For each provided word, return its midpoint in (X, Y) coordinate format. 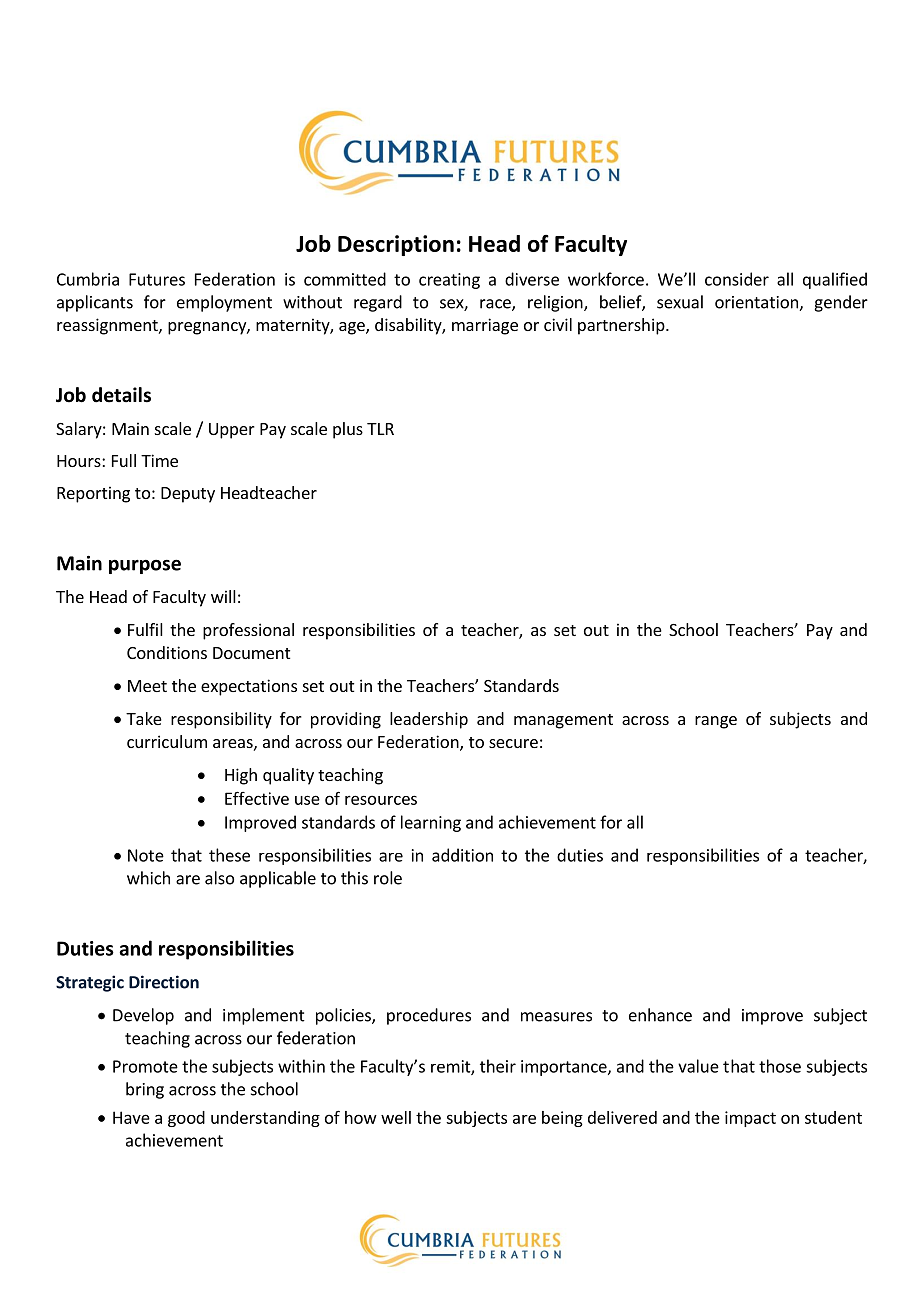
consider (737, 279)
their (498, 1066)
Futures (157, 279)
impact (750, 1119)
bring (145, 1090)
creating (449, 281)
